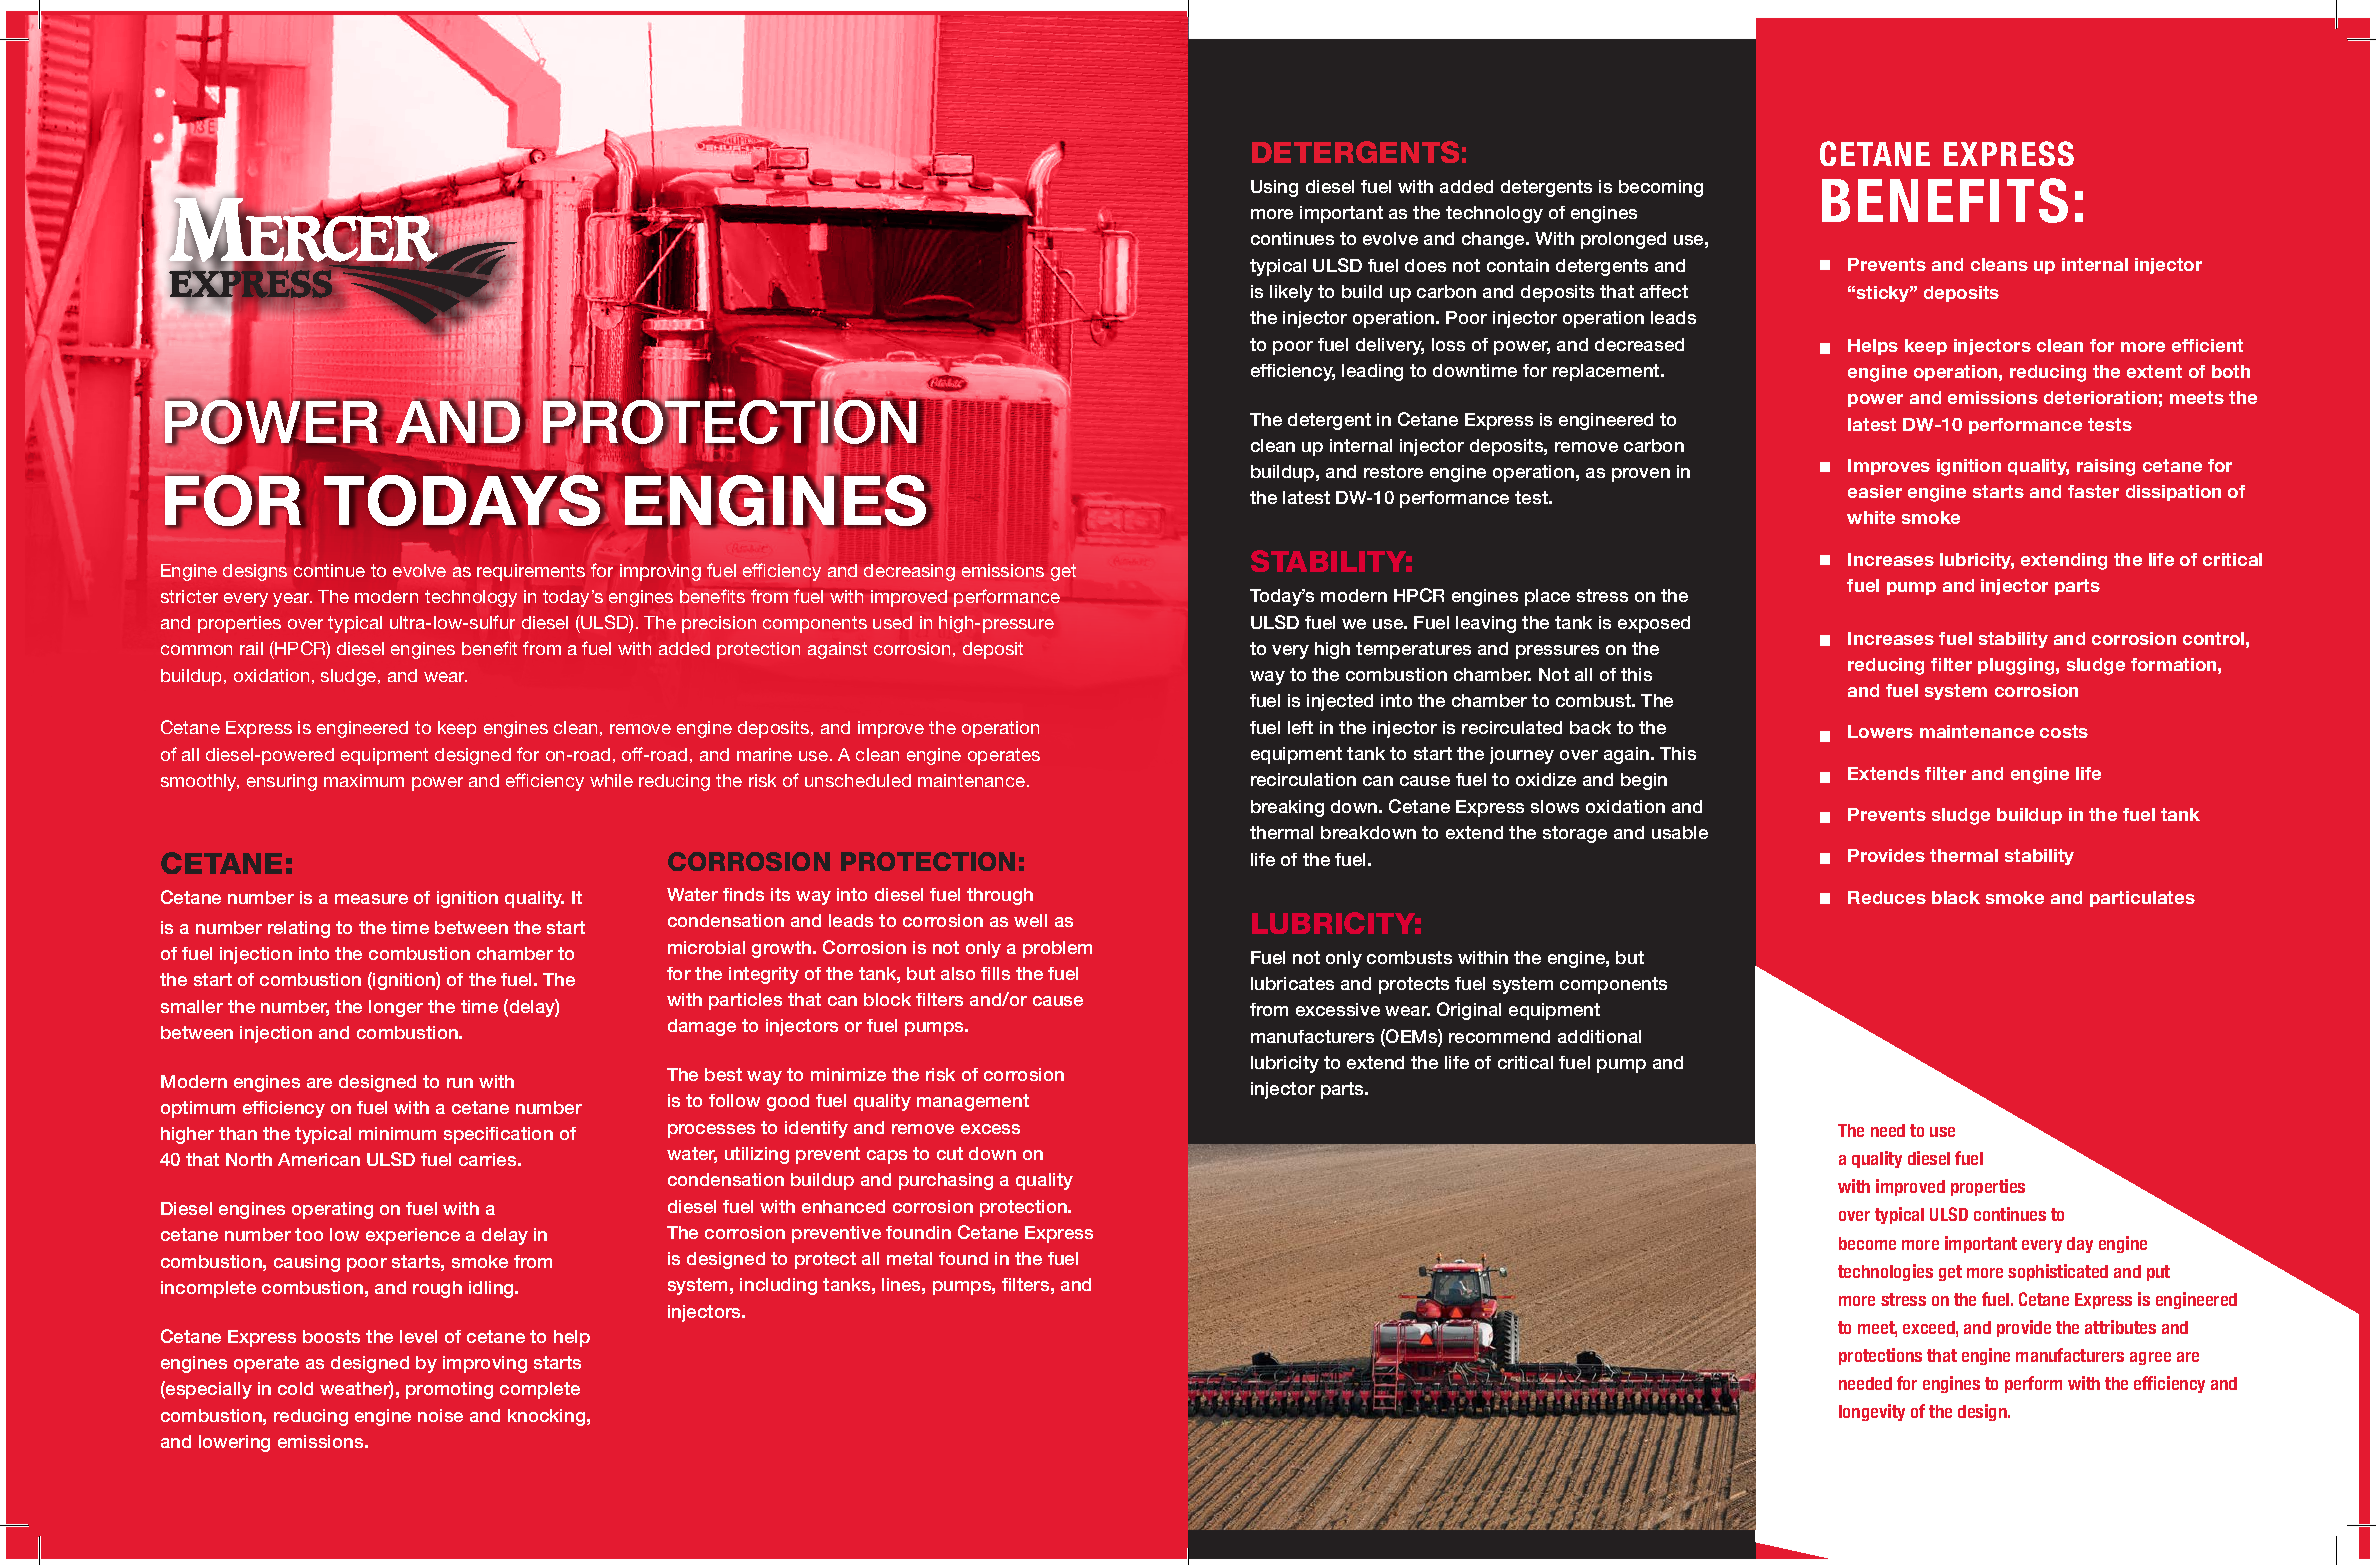 Image resolution: width=2376 pixels, height=1565 pixels. Describe the element at coordinates (440, 1415) in the document. I see `noise` at that location.
